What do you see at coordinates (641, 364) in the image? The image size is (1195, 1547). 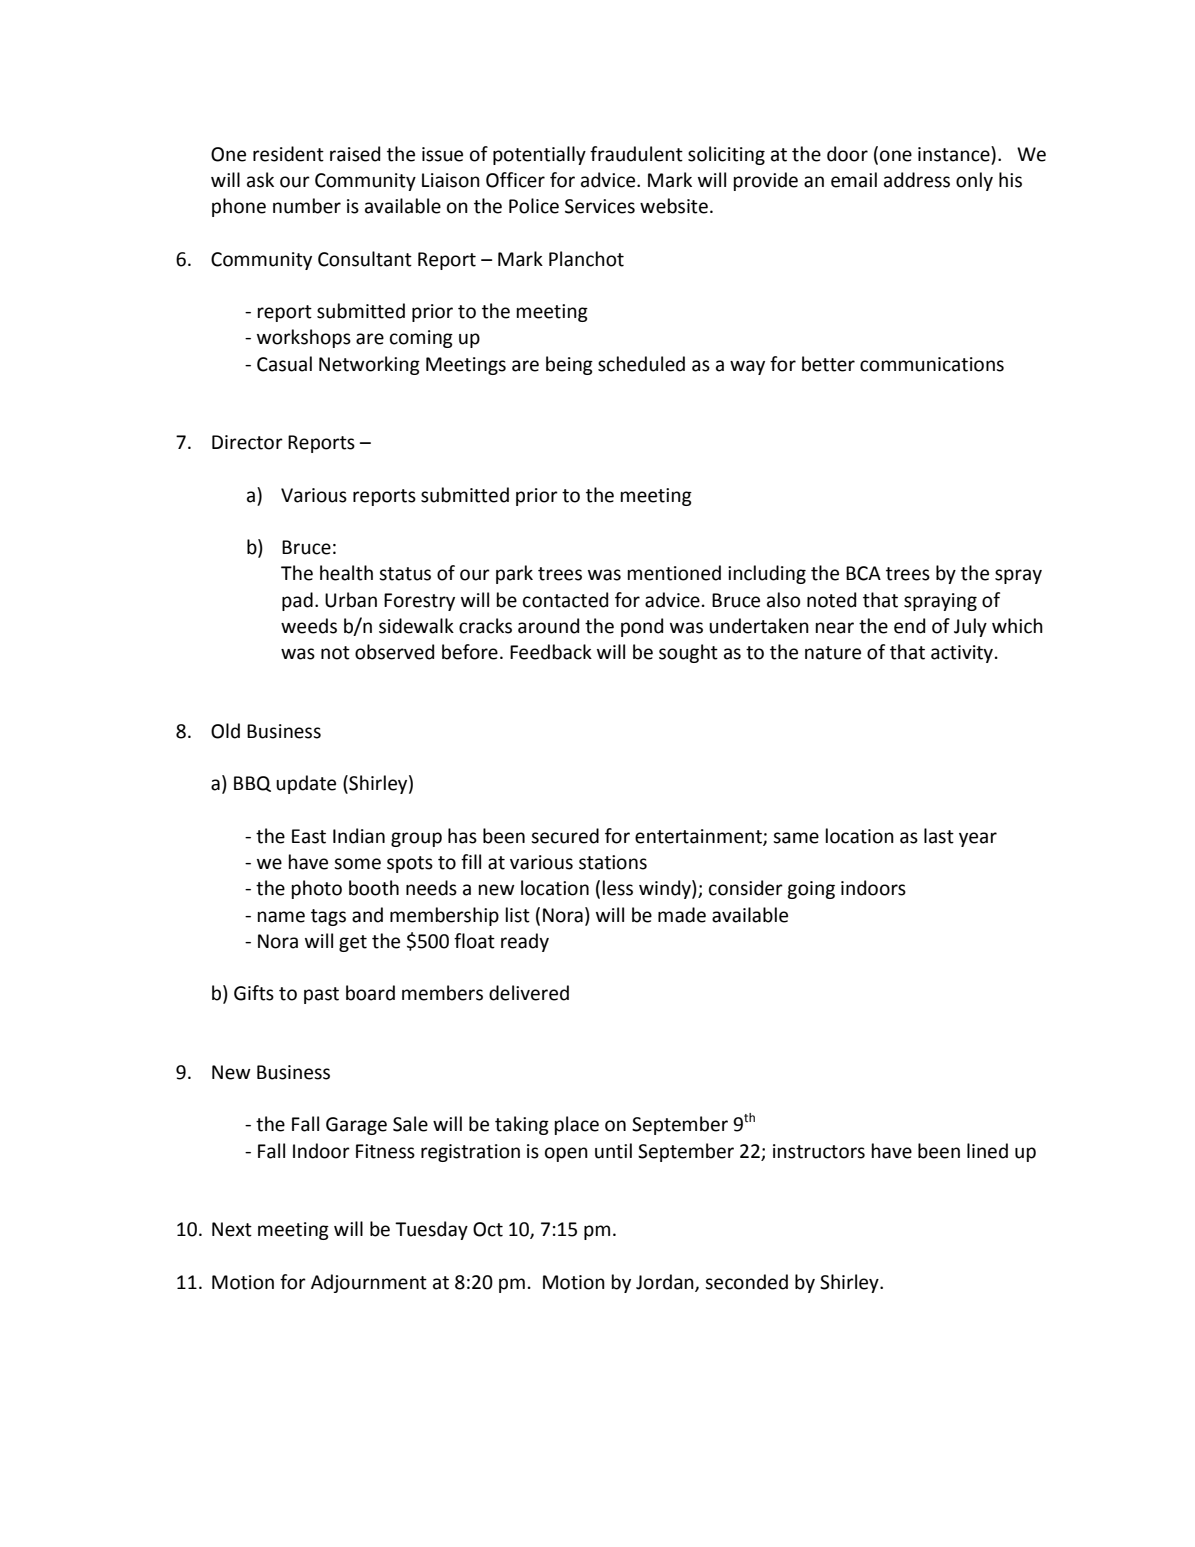 I see `scheduled` at bounding box center [641, 364].
